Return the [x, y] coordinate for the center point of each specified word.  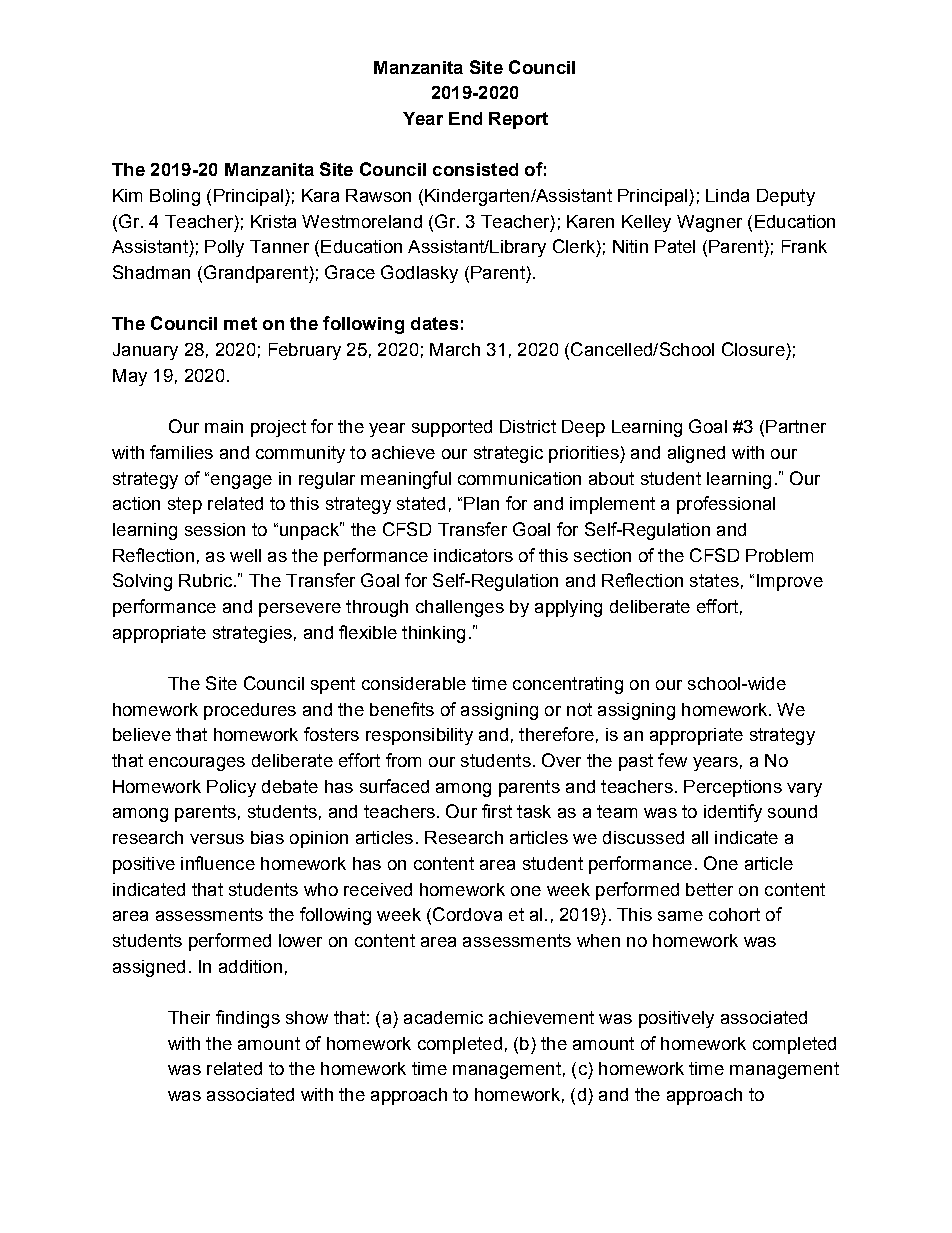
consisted [475, 169]
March [455, 349]
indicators [473, 555]
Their [189, 1017]
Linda [727, 195]
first [497, 811]
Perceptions [733, 788]
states [714, 580]
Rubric [207, 580]
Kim [127, 195]
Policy [231, 788]
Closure [753, 349]
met [240, 323]
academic [443, 1017]
